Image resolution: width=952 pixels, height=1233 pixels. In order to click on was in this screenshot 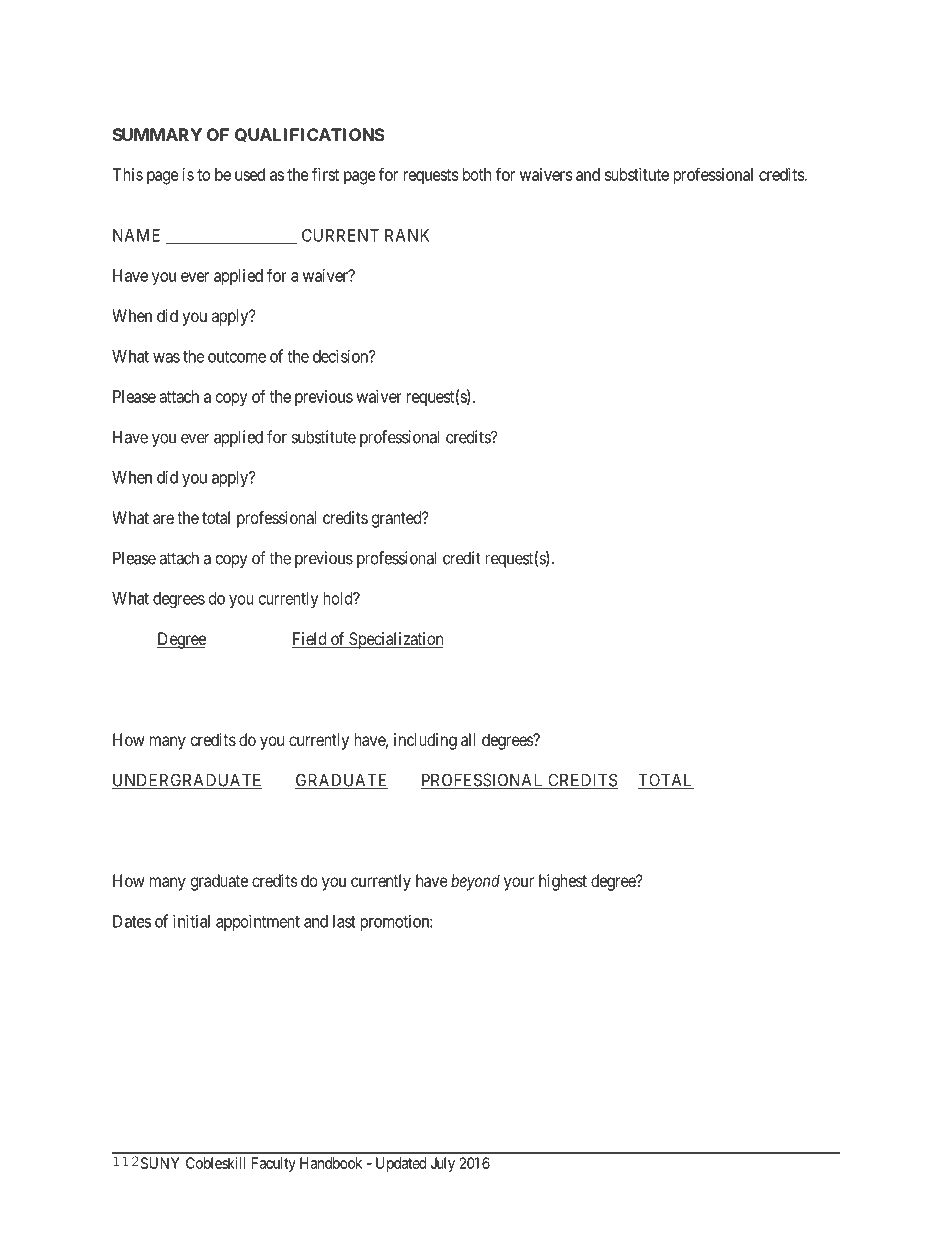, I will do `click(166, 358)`.
